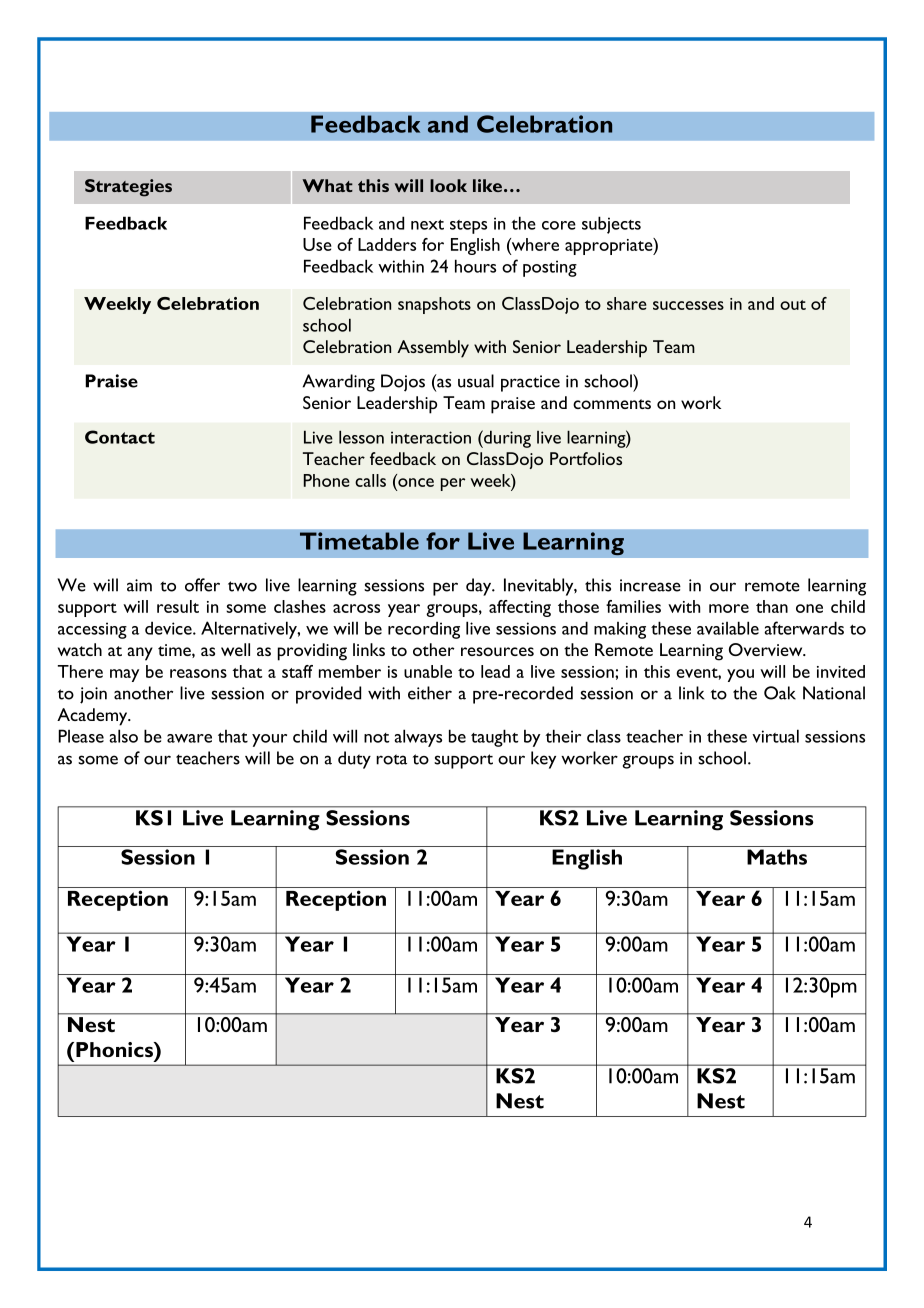 This image has width=924, height=1308. What do you see at coordinates (115, 1049) in the image?
I see `Phonics` at bounding box center [115, 1049].
